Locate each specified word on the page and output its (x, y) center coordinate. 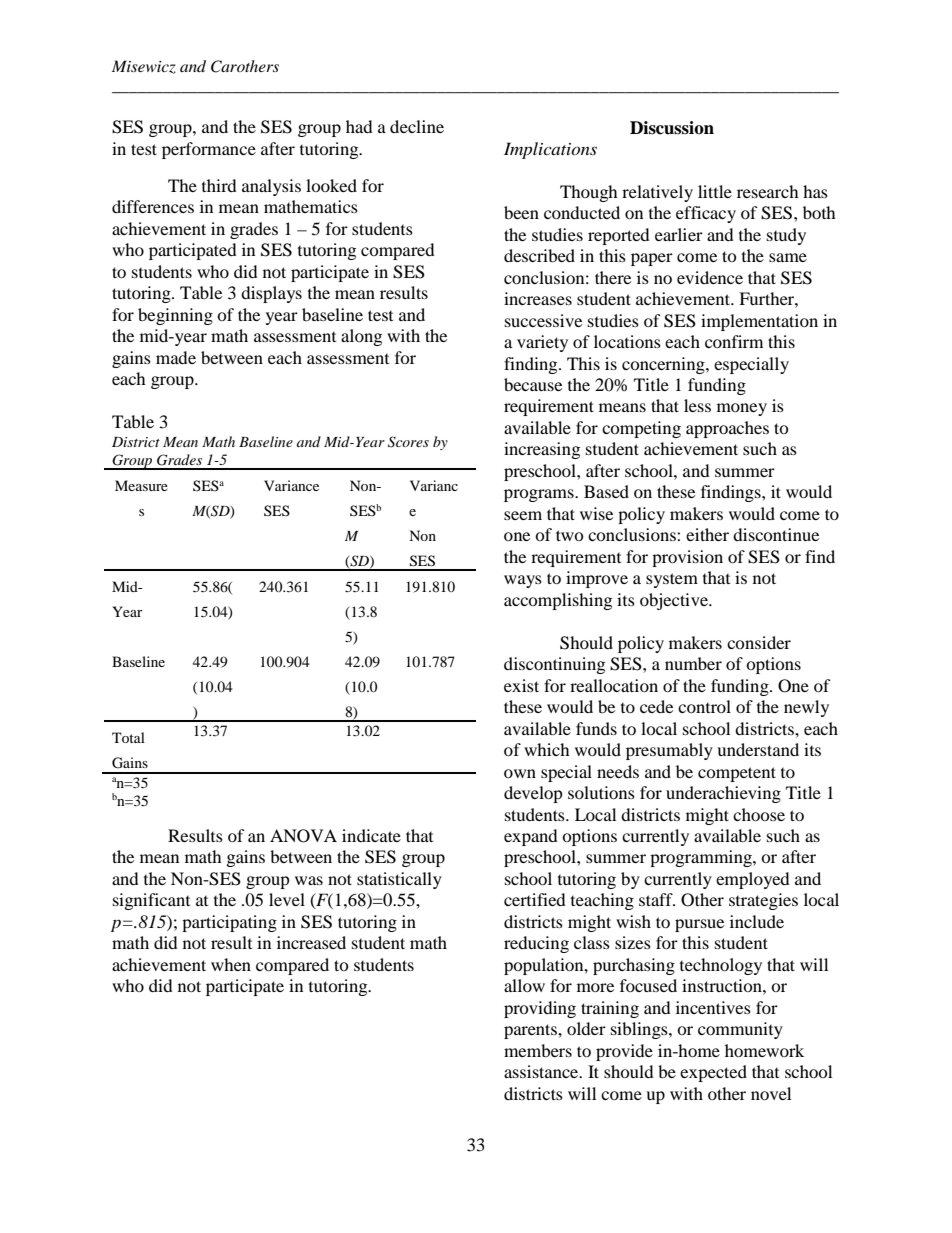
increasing (542, 450)
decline (417, 126)
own (520, 773)
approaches (727, 429)
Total (128, 737)
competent (737, 774)
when (231, 964)
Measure (141, 485)
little (715, 191)
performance (209, 150)
